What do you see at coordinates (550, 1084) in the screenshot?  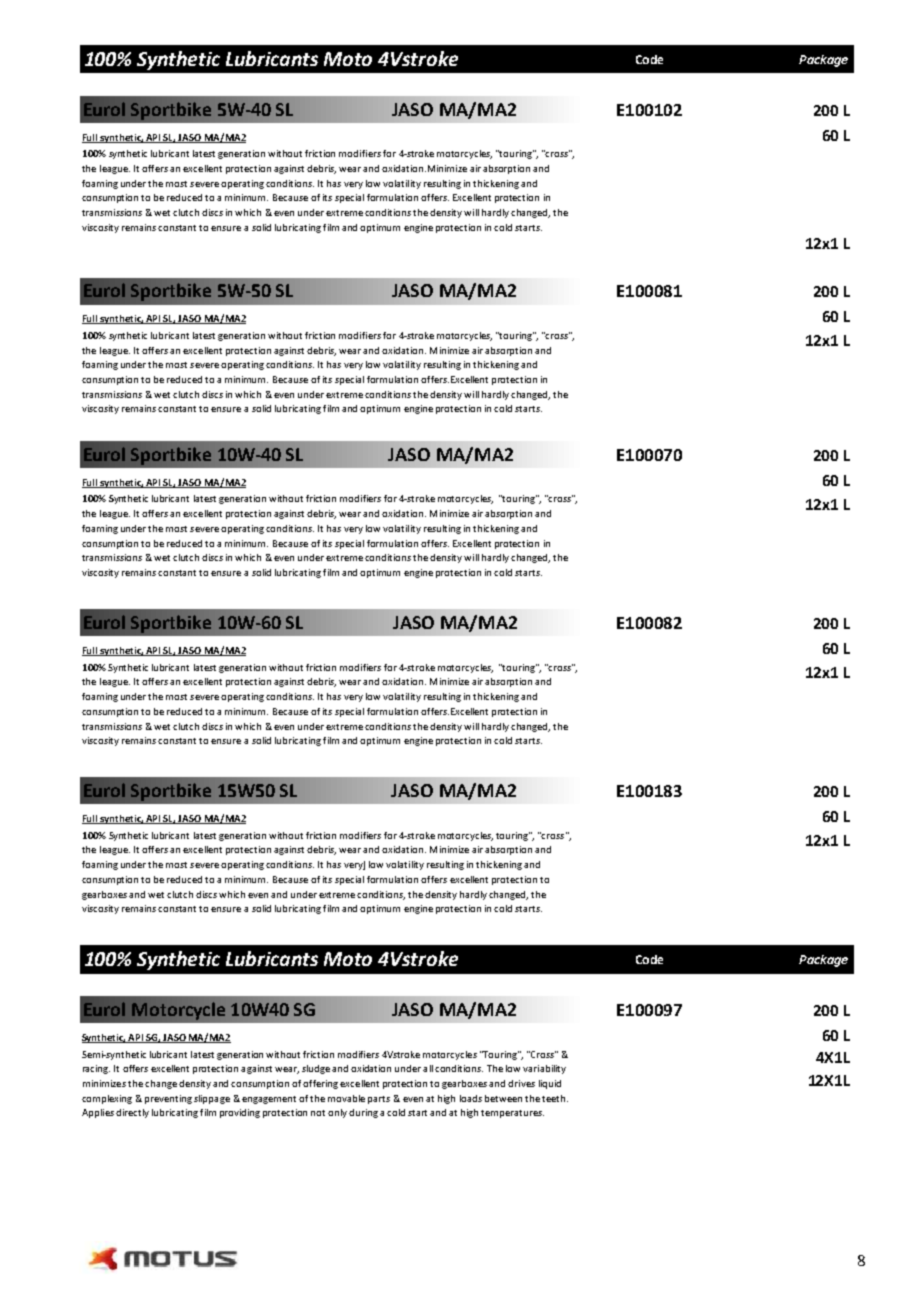 I see `liquid` at bounding box center [550, 1084].
